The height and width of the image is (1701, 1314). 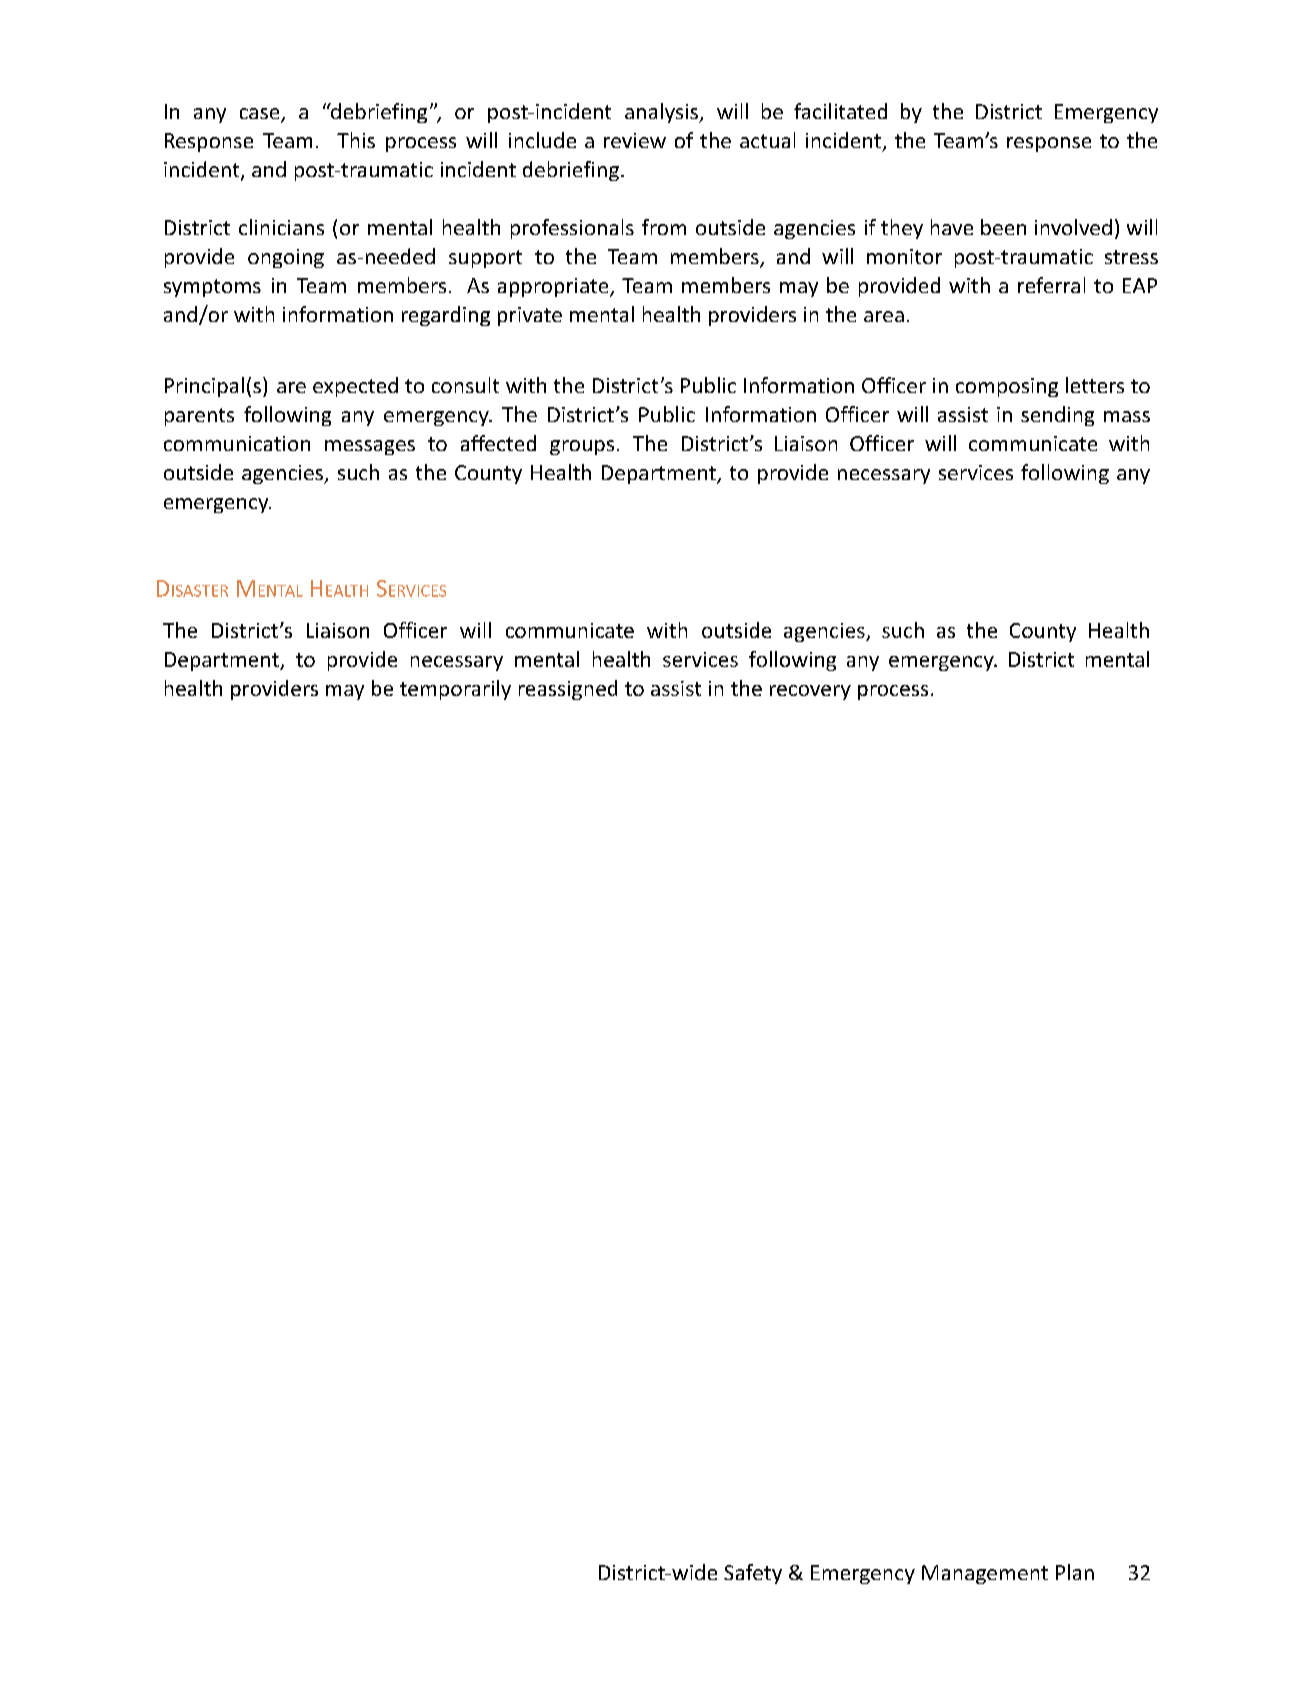 What do you see at coordinates (356, 140) in the image?
I see `This` at bounding box center [356, 140].
